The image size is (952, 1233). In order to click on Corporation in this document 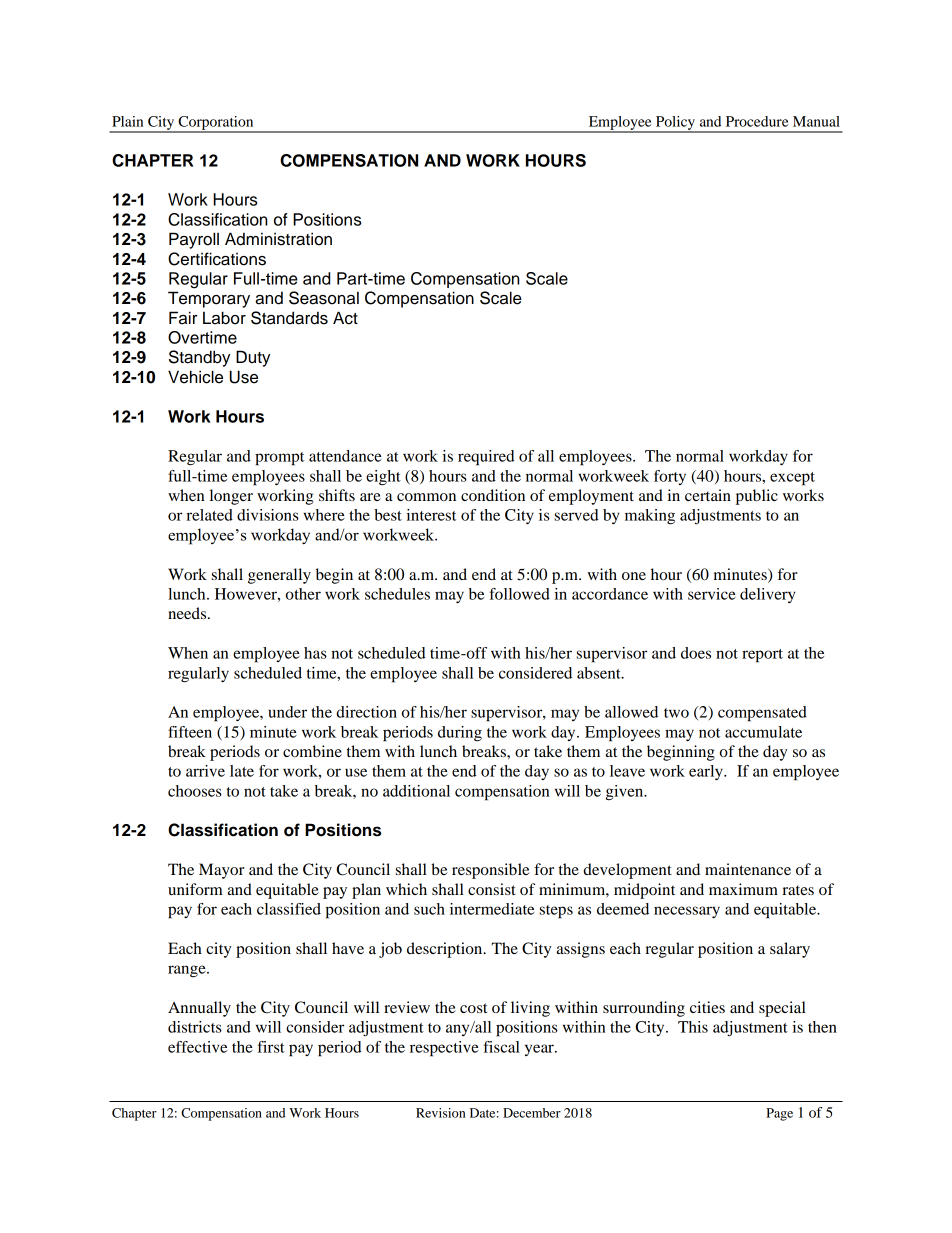, I will do `click(216, 124)`.
